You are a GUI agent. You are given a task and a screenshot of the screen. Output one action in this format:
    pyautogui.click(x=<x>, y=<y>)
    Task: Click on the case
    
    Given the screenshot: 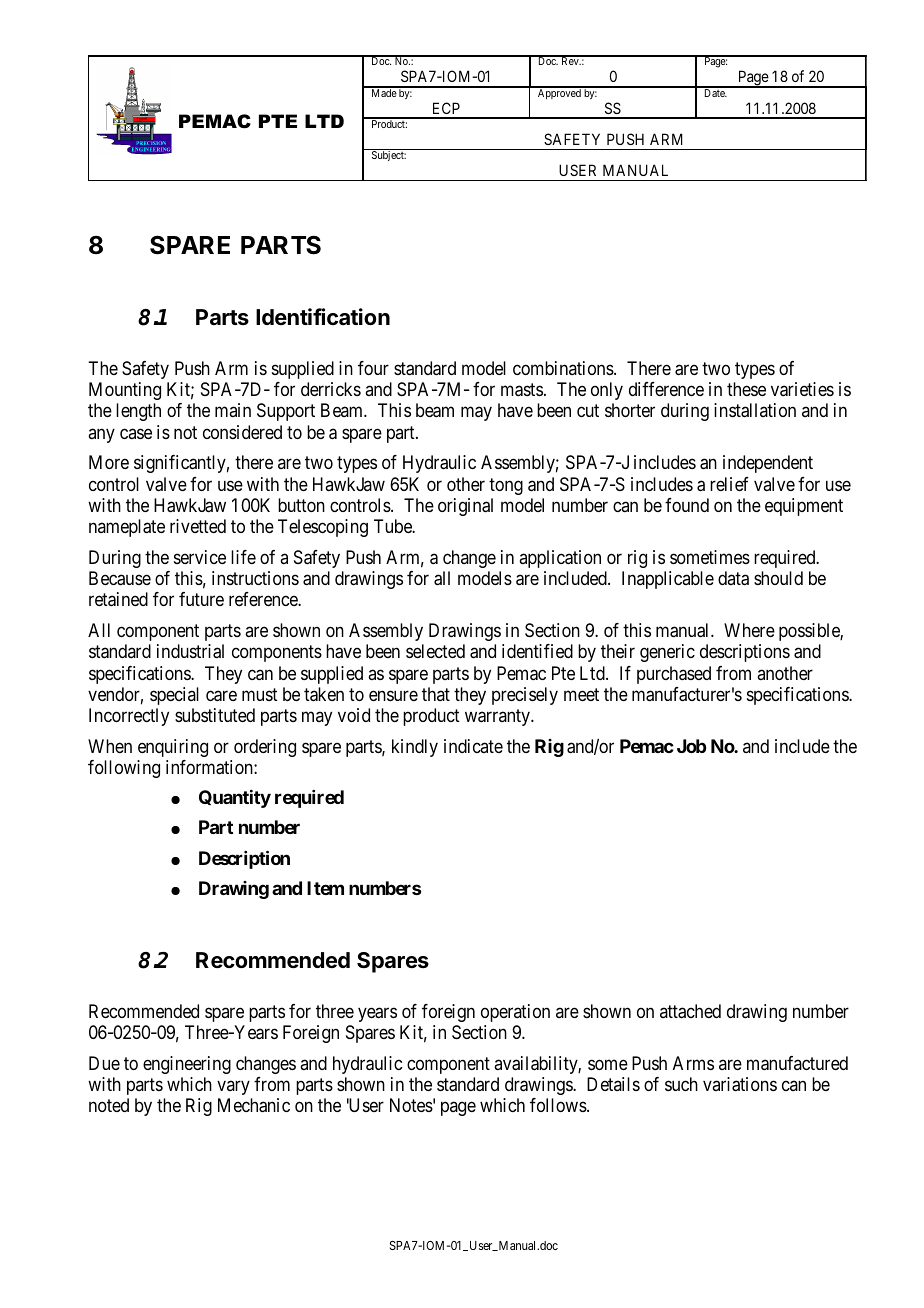 What is the action you would take?
    pyautogui.click(x=136, y=433)
